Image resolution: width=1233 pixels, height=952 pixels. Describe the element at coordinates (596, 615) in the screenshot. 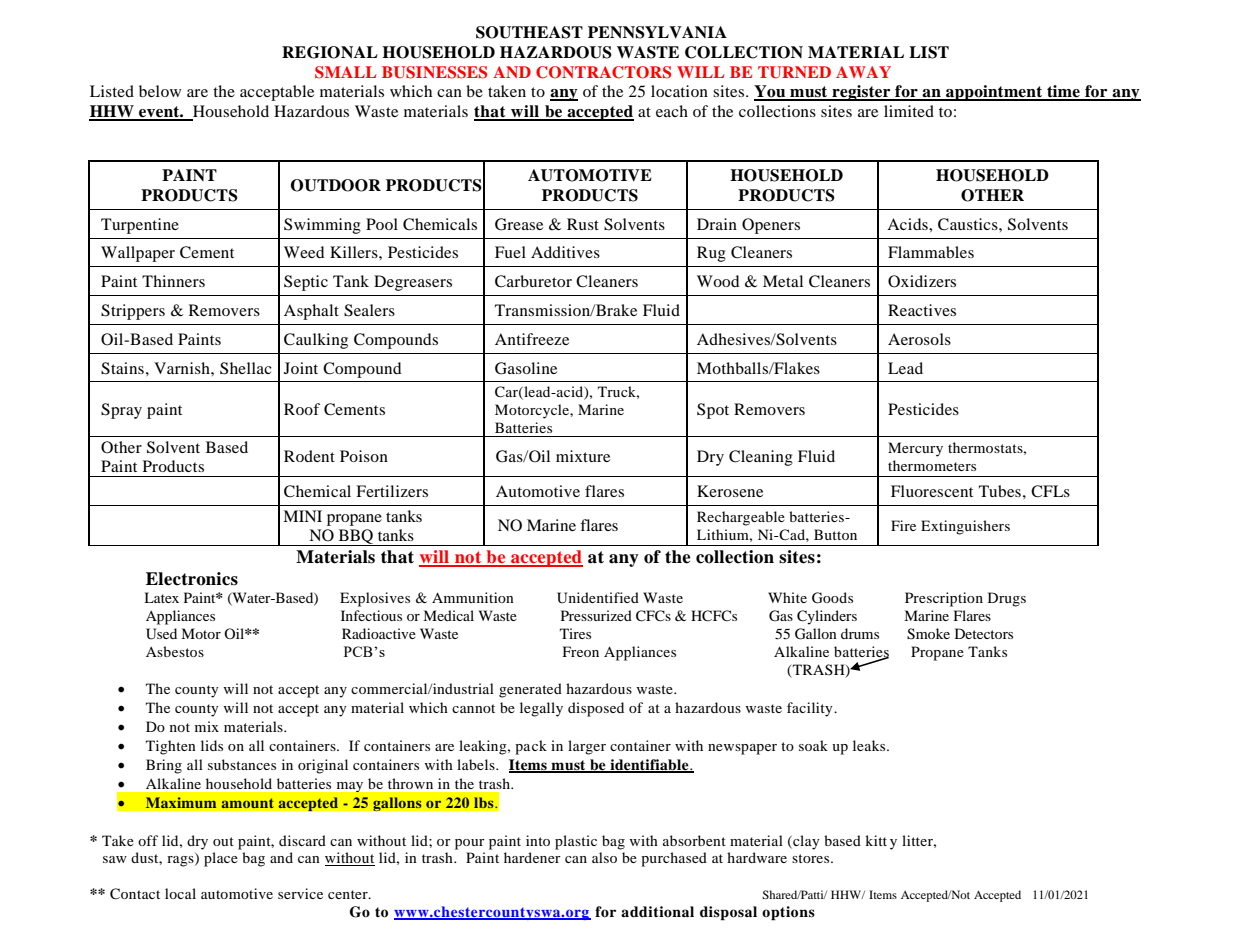

I see `Pressurized` at that location.
